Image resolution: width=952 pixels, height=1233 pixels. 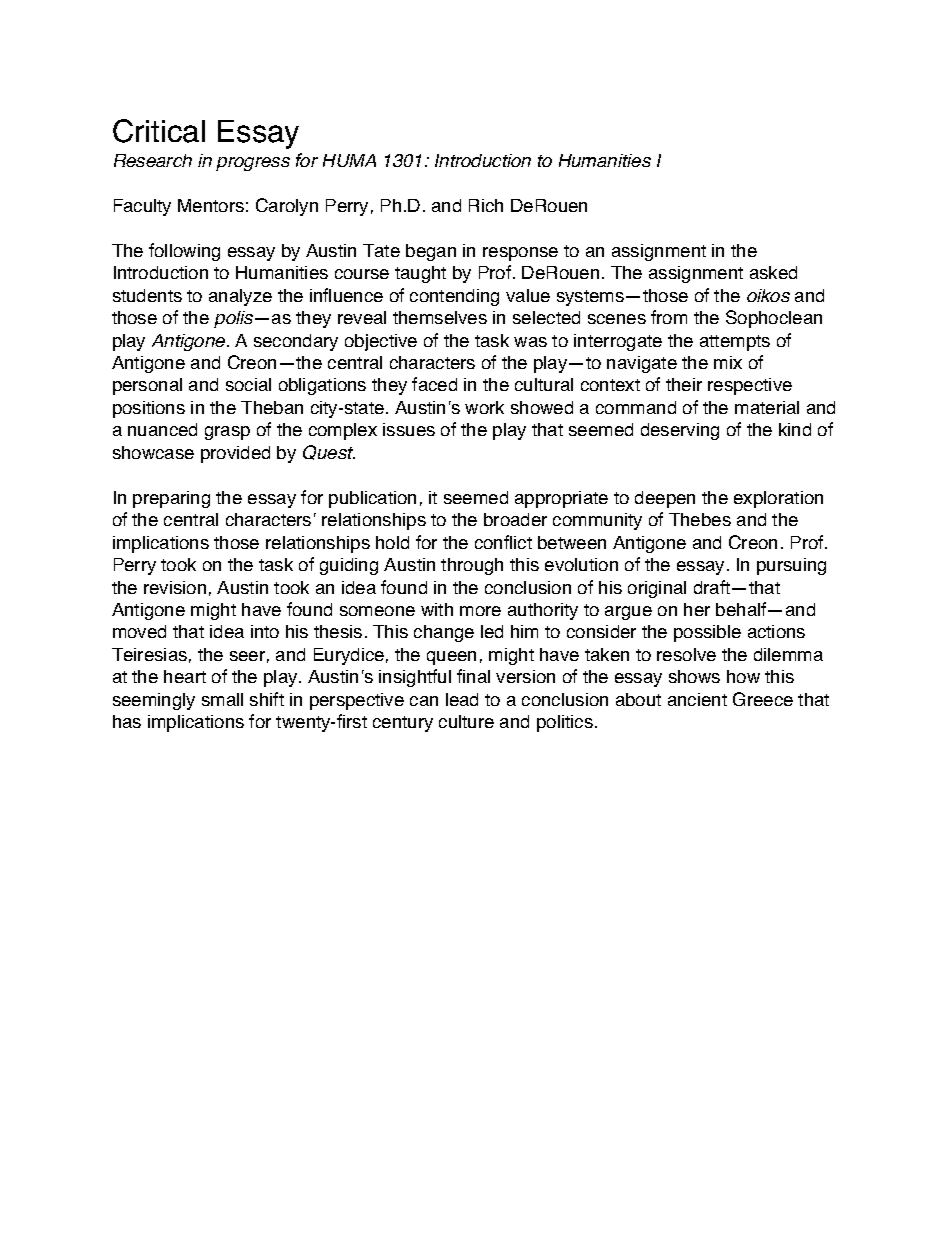 I want to click on oikos, so click(x=768, y=295).
